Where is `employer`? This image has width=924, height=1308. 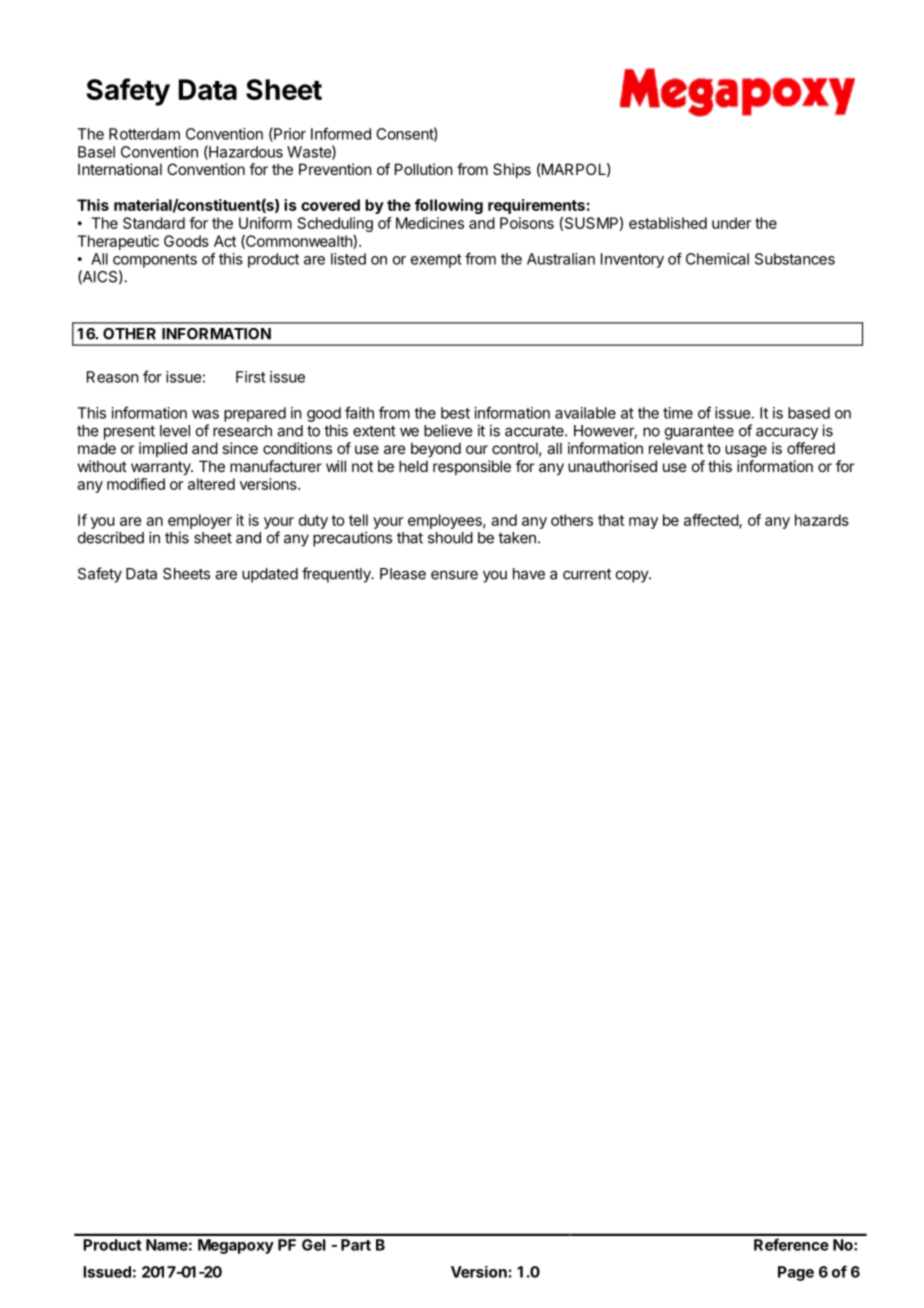
employer is located at coordinates (200, 521).
